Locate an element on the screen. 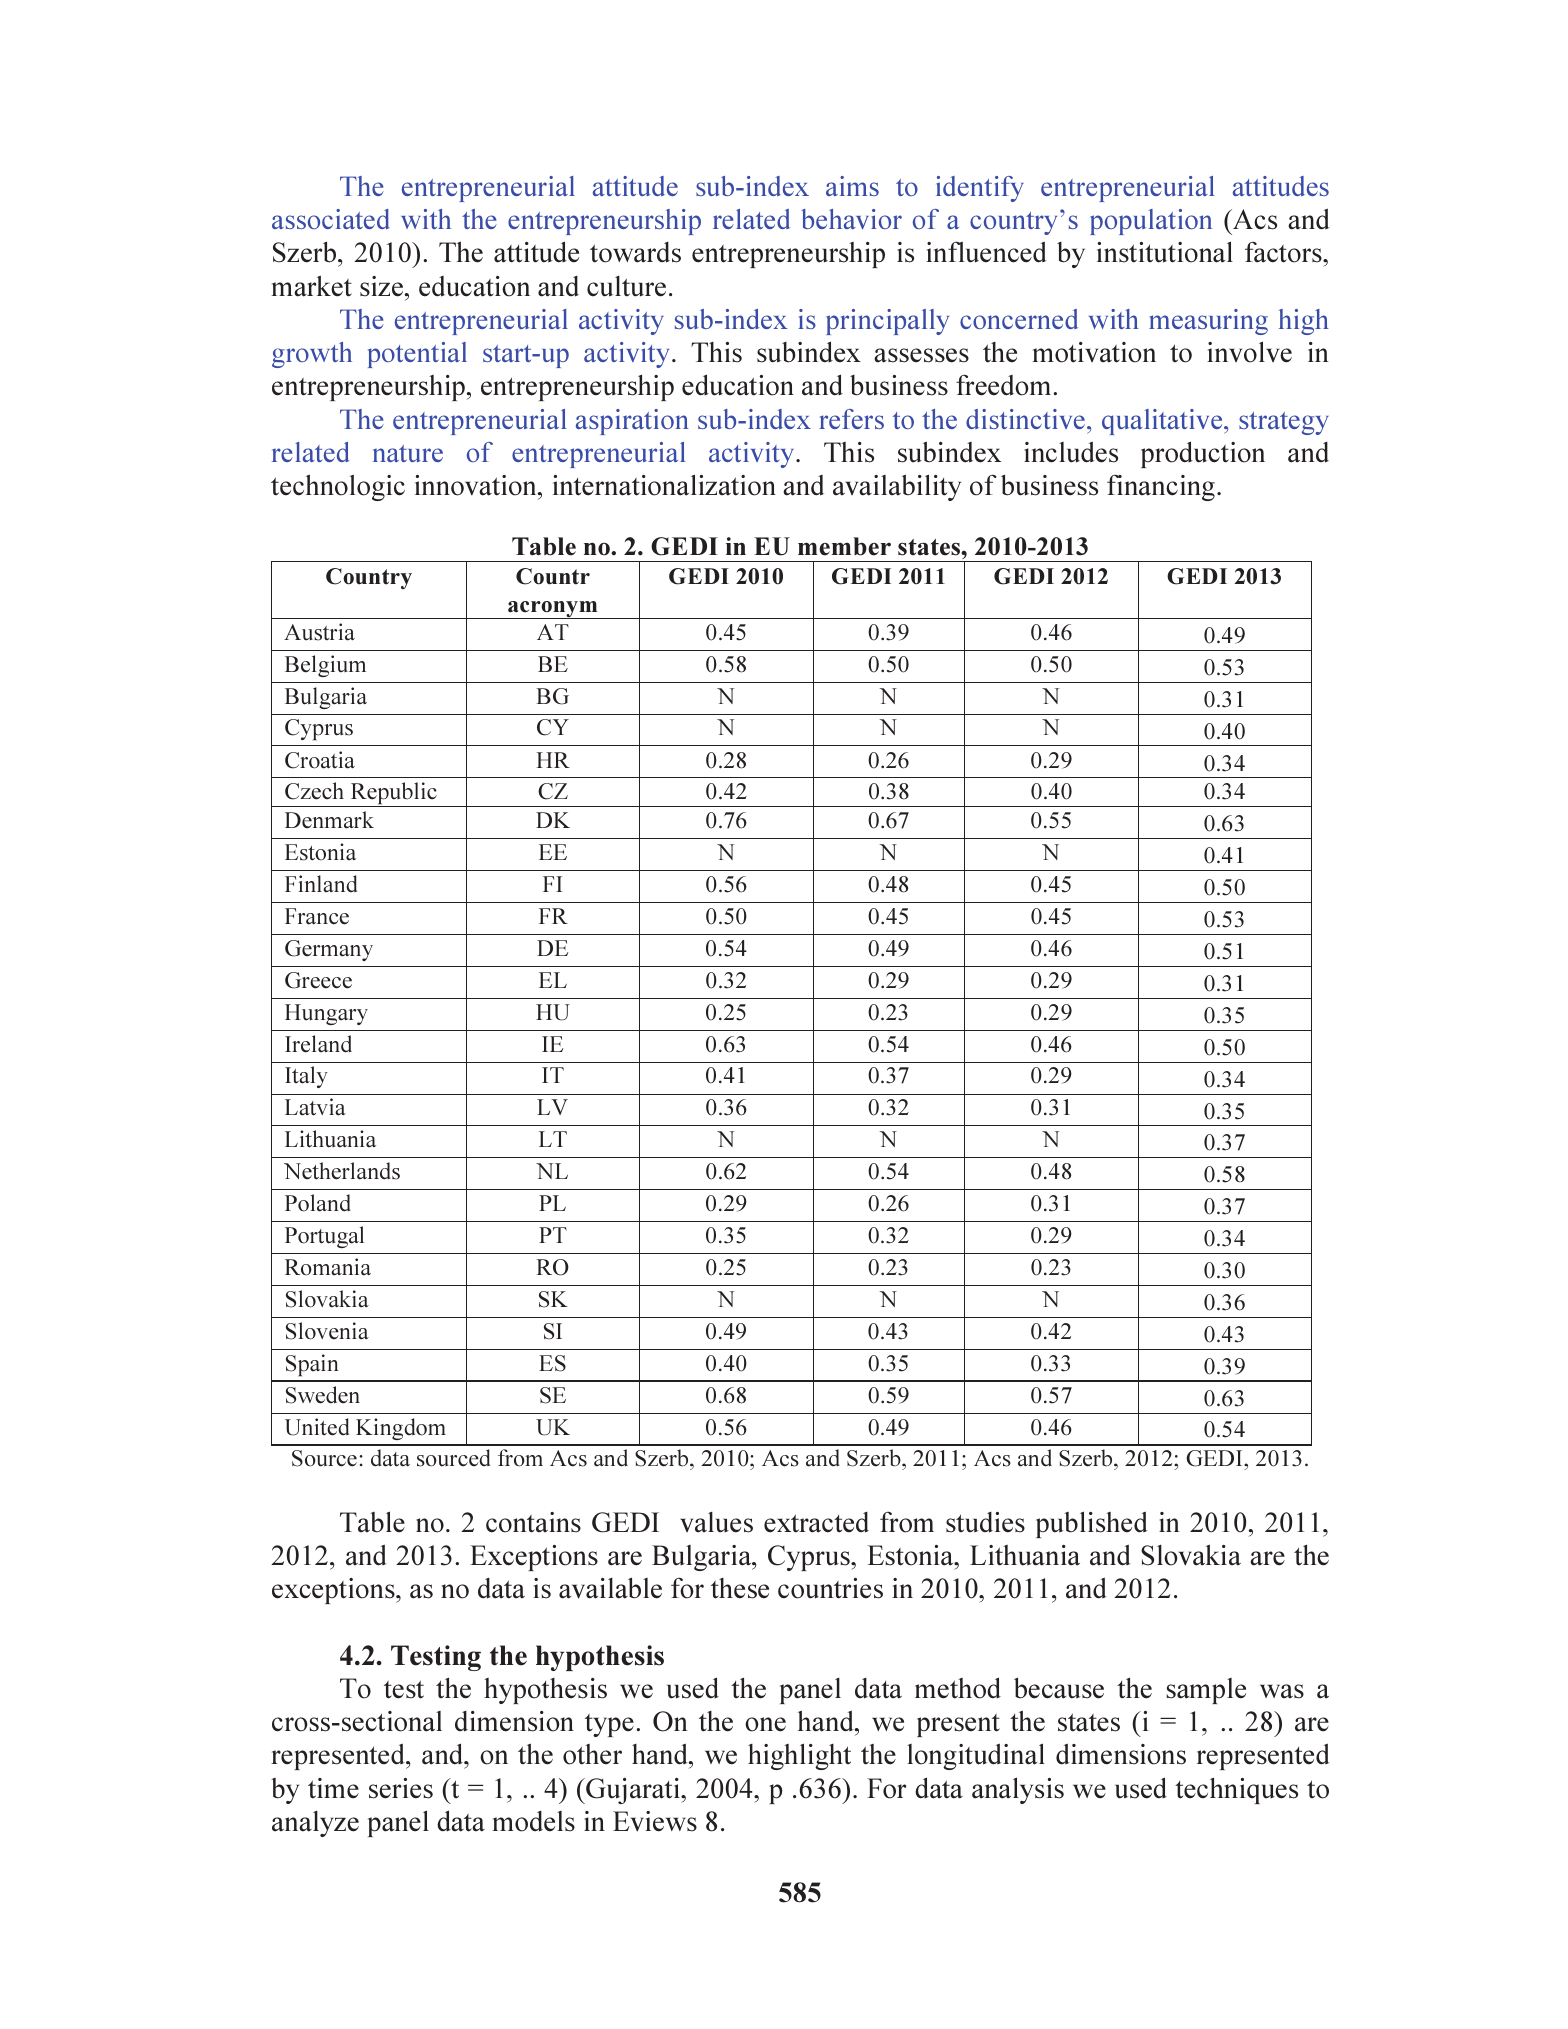 Image resolution: width=1568 pixels, height=2029 pixels. one is located at coordinates (765, 1724).
